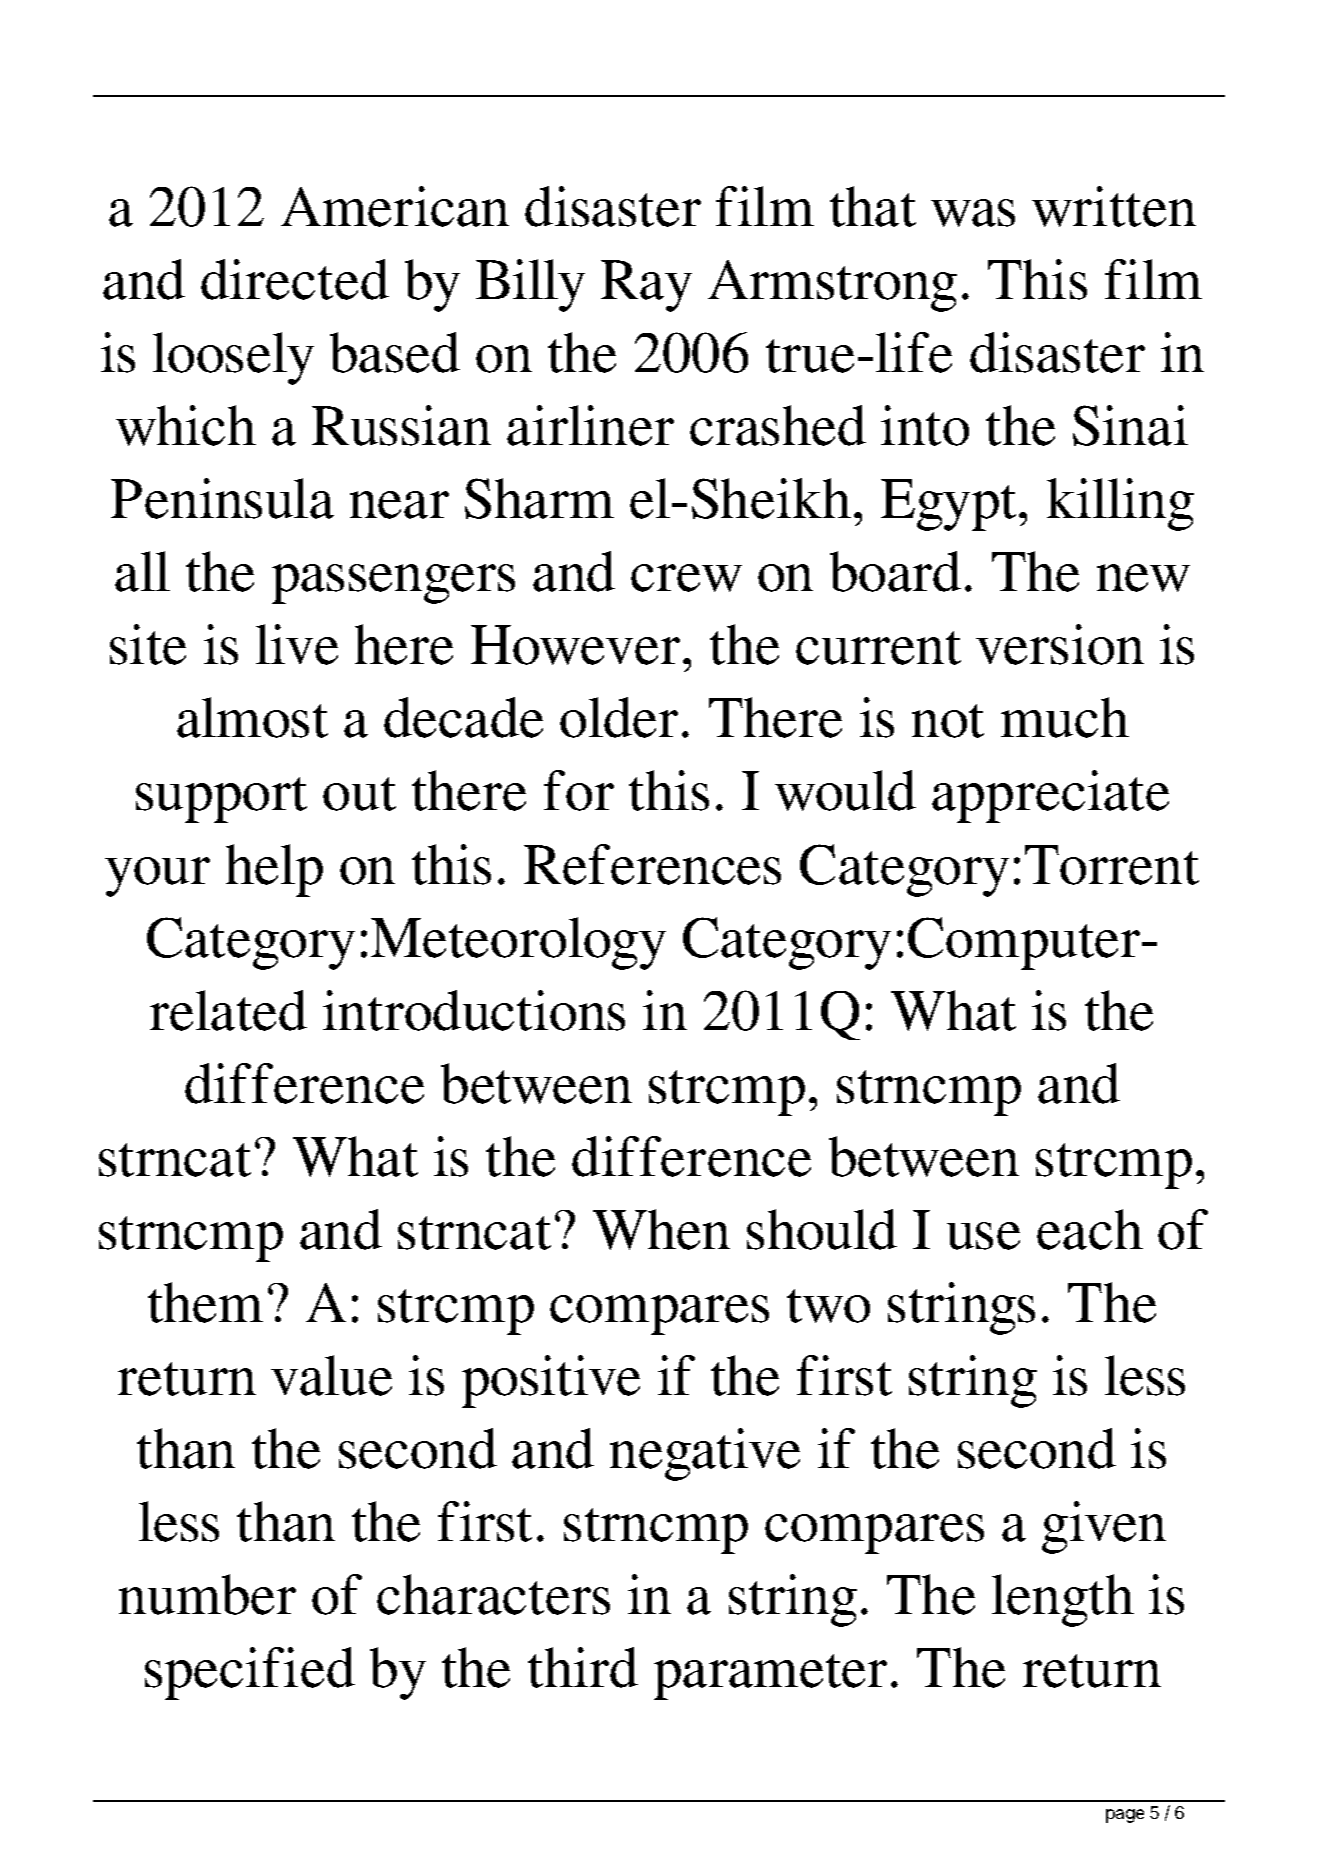 This screenshot has height=1864, width=1318. I want to click on References, so click(652, 864).
